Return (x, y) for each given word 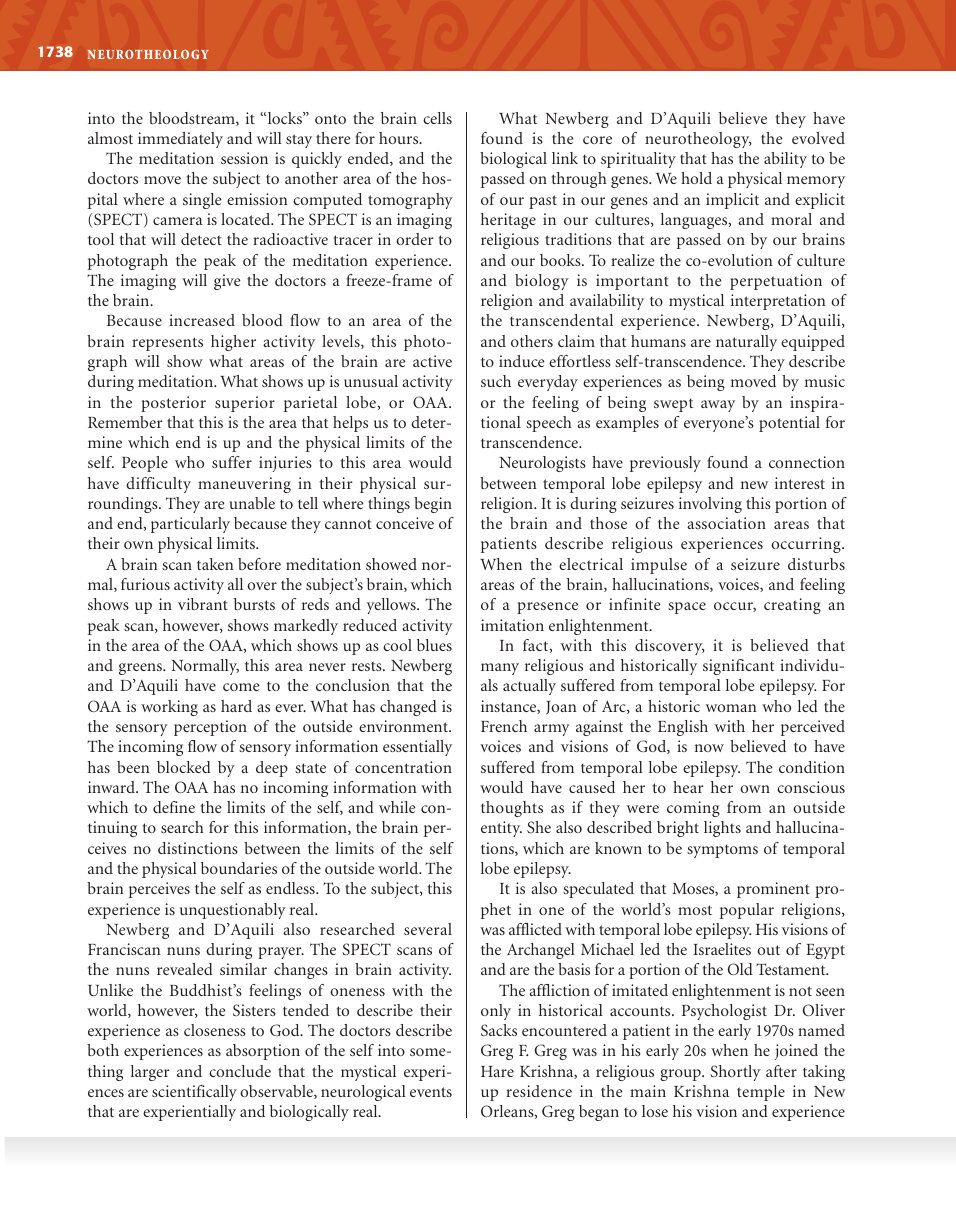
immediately (180, 140)
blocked (184, 767)
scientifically (194, 1093)
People (145, 464)
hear (688, 787)
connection (807, 462)
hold (696, 178)
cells (437, 118)
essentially (417, 748)
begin (433, 505)
